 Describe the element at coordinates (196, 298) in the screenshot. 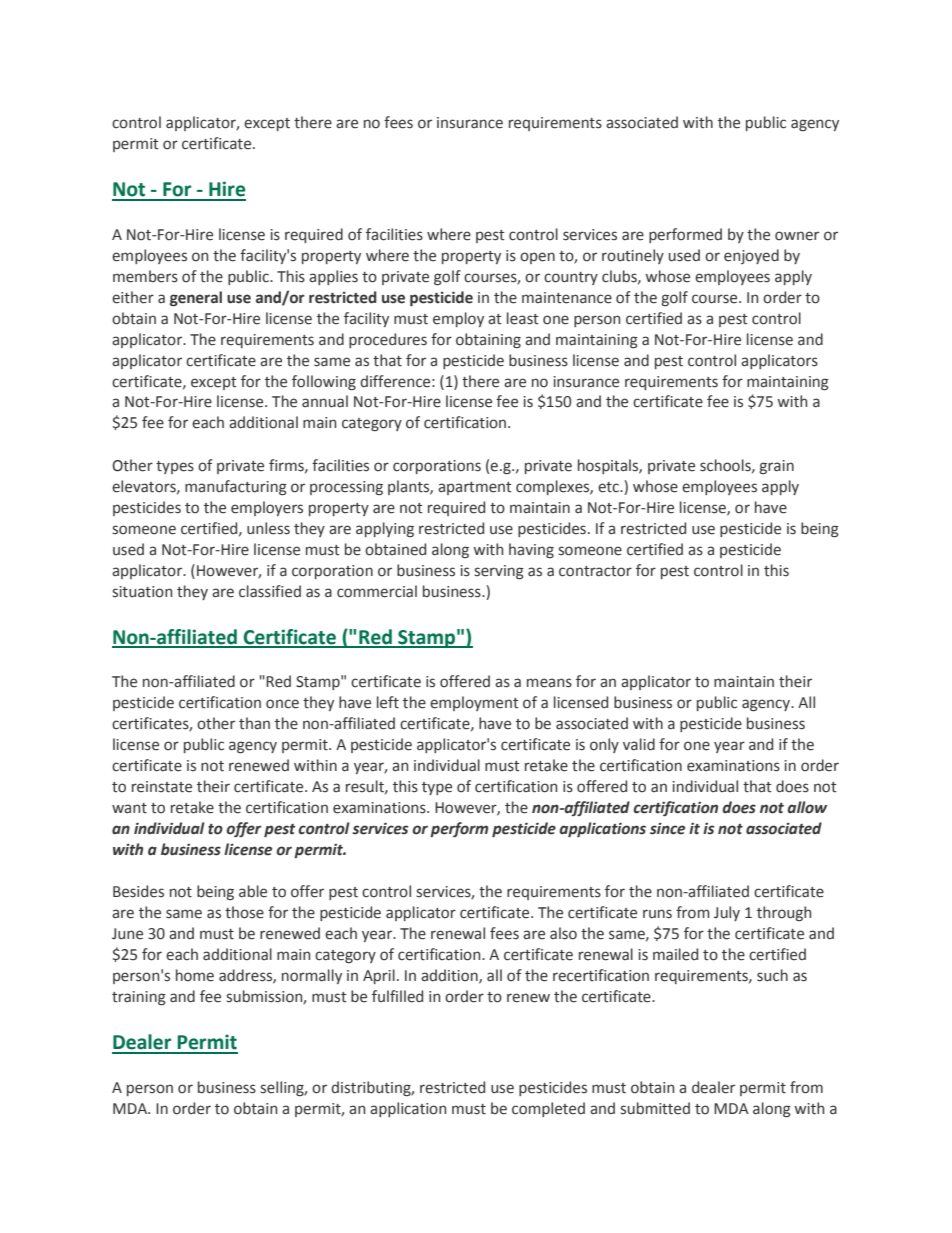

I see `general` at that location.
